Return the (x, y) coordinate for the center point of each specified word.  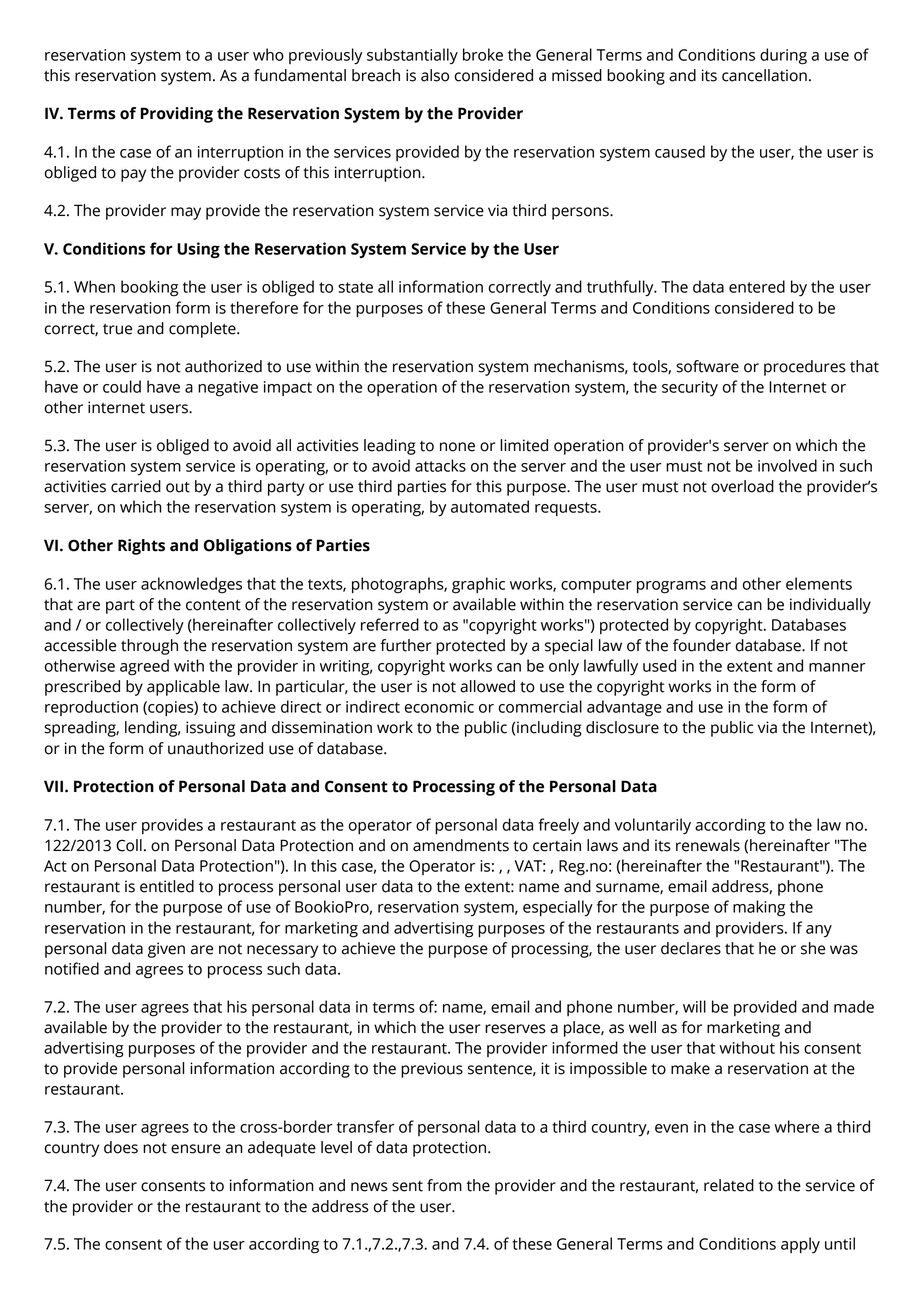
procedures (805, 368)
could (122, 386)
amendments (461, 845)
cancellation (764, 75)
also (435, 75)
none (457, 447)
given (166, 950)
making (759, 908)
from (444, 1185)
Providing (177, 115)
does (121, 1147)
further (406, 645)
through (149, 647)
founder (702, 645)
